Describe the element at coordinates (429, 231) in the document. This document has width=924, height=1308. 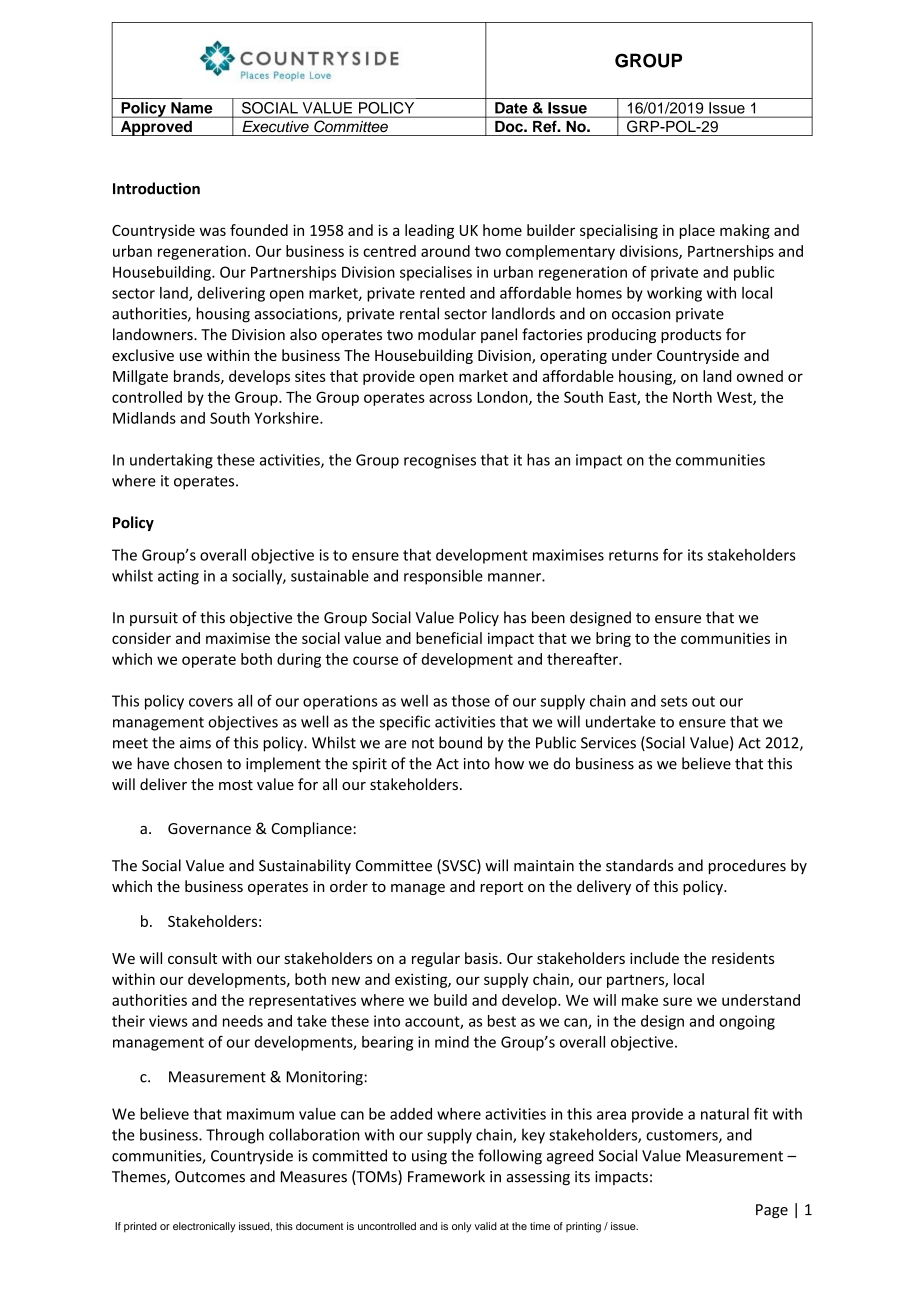
I see `leading` at that location.
